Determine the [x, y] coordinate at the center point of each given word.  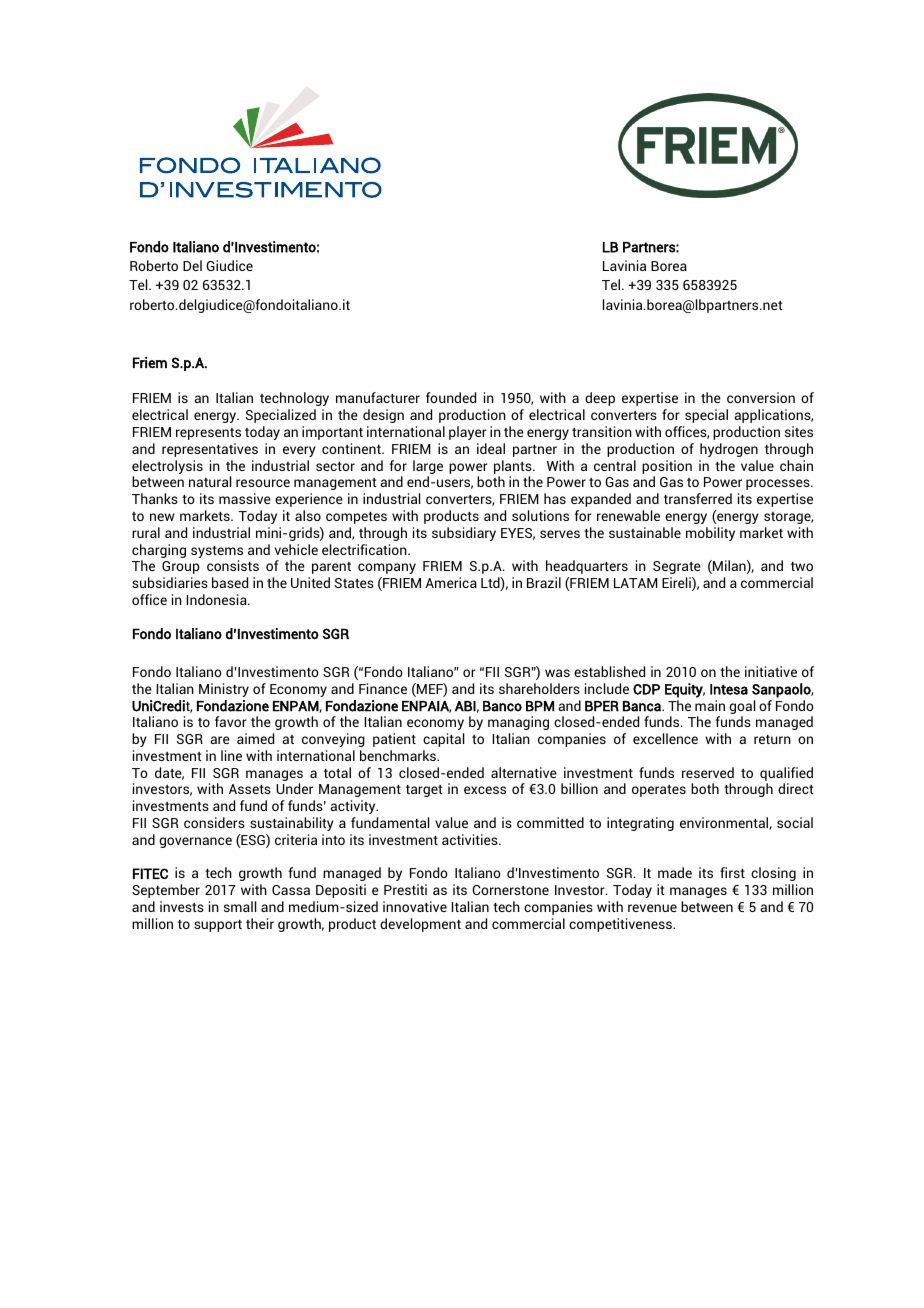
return [772, 739]
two [802, 566]
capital [443, 740]
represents [208, 434]
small [240, 906]
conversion [761, 397]
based [230, 582]
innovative [415, 906]
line [231, 755]
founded [451, 397]
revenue [652, 908]
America [451, 582]
